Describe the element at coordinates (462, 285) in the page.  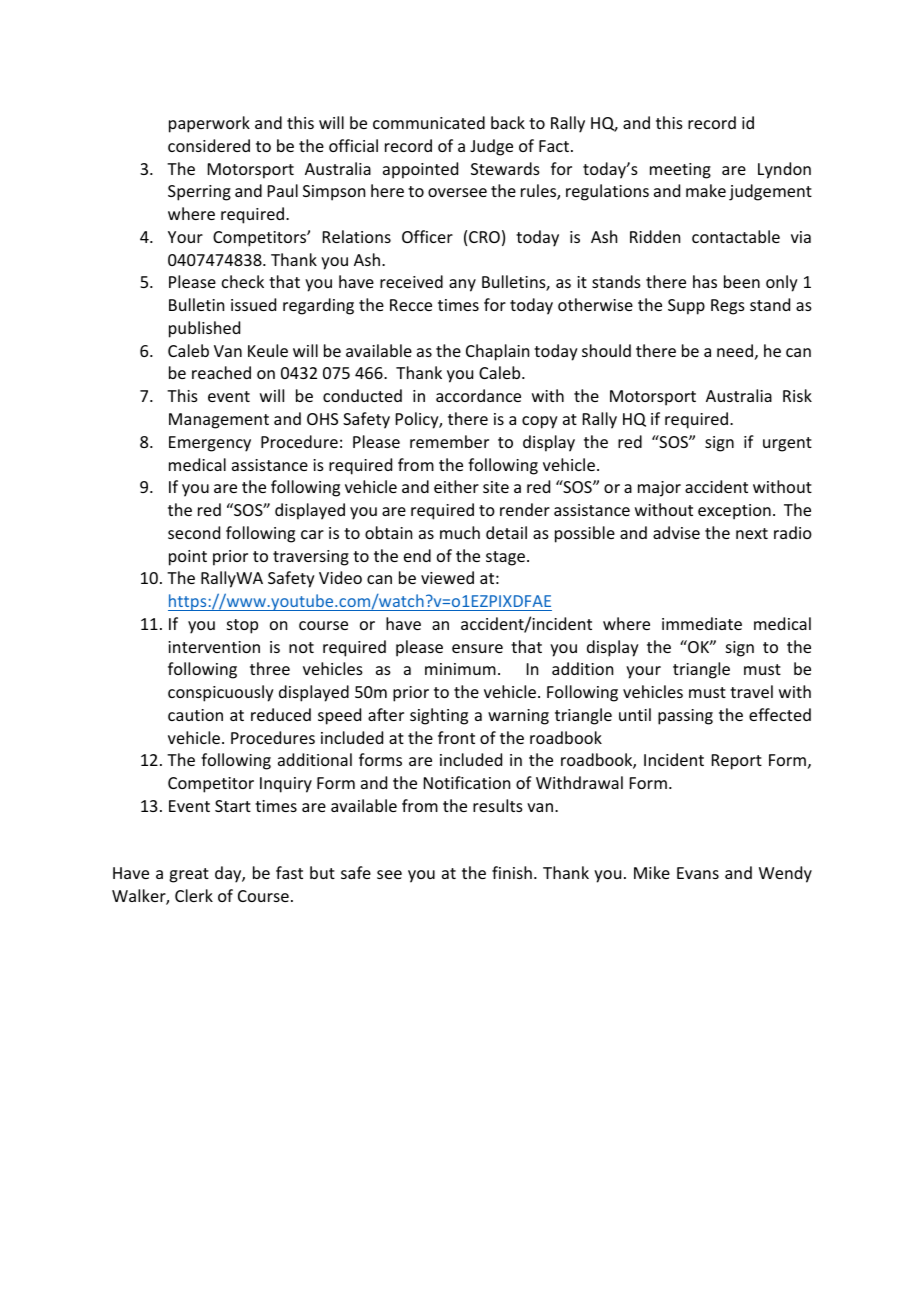
I see `any` at that location.
